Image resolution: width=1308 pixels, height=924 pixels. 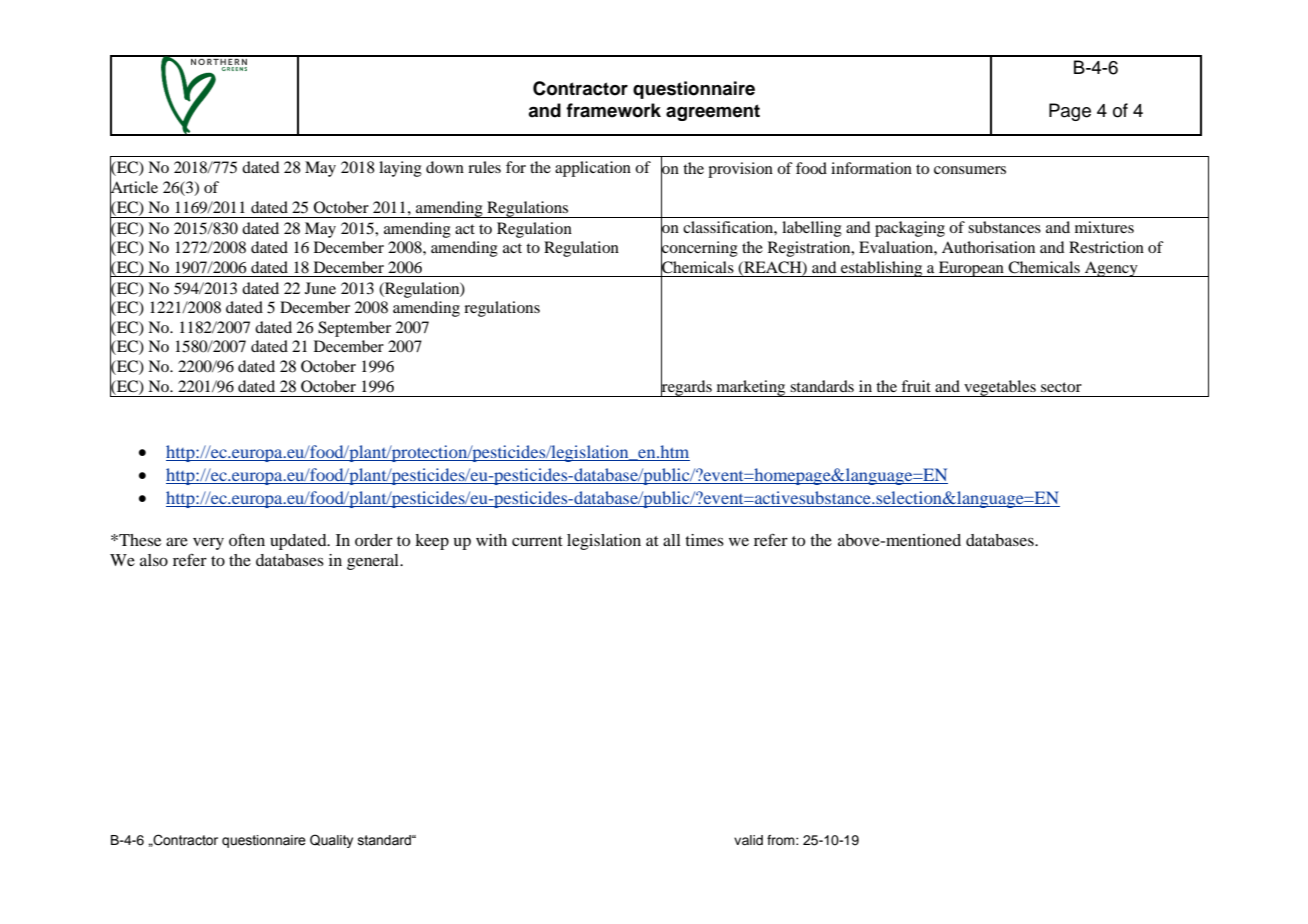 What do you see at coordinates (704, 540) in the screenshot?
I see `times` at bounding box center [704, 540].
